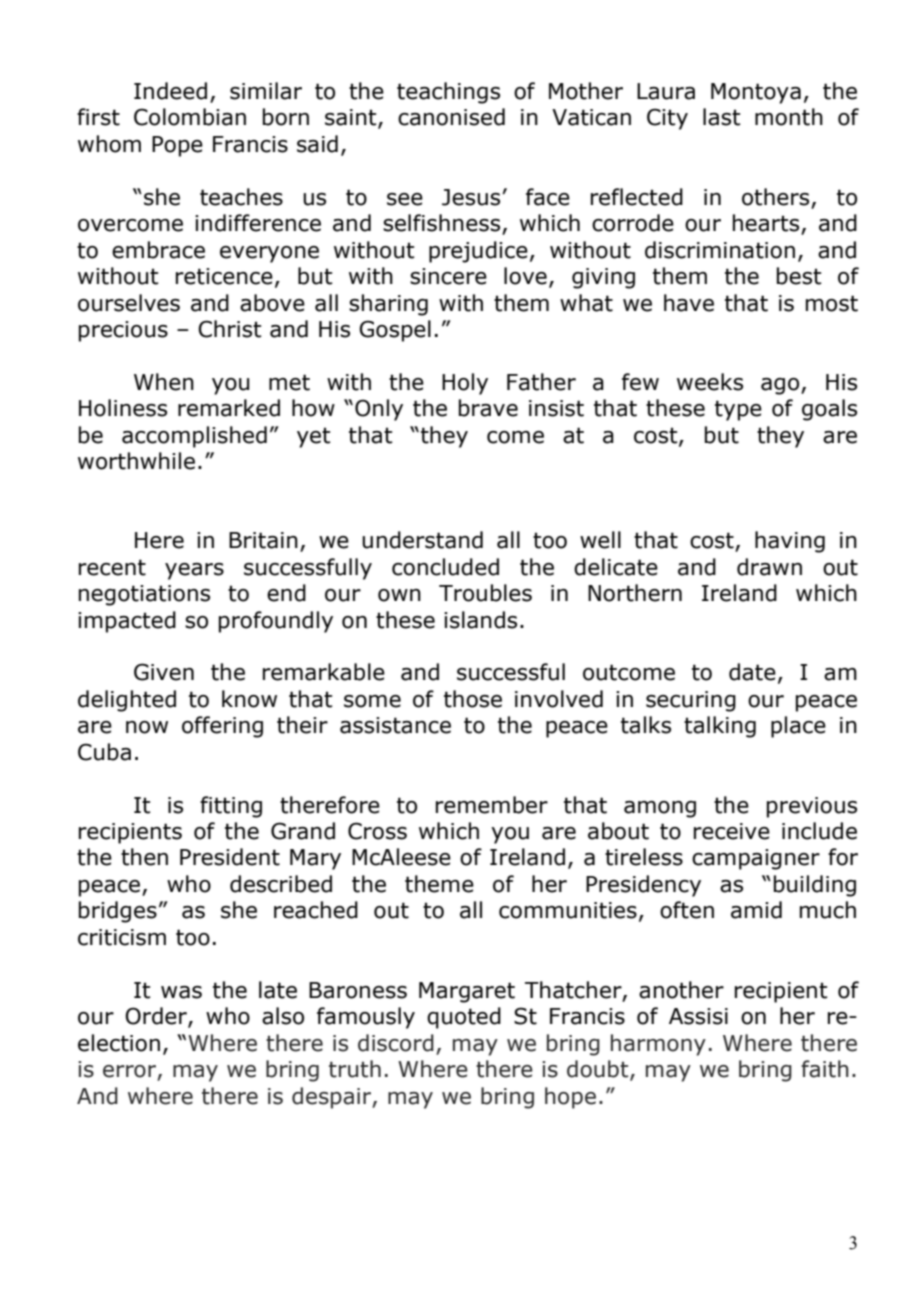 This screenshot has height=1308, width=924. Describe the element at coordinates (485, 593) in the screenshot. I see `Troubles` at that location.
